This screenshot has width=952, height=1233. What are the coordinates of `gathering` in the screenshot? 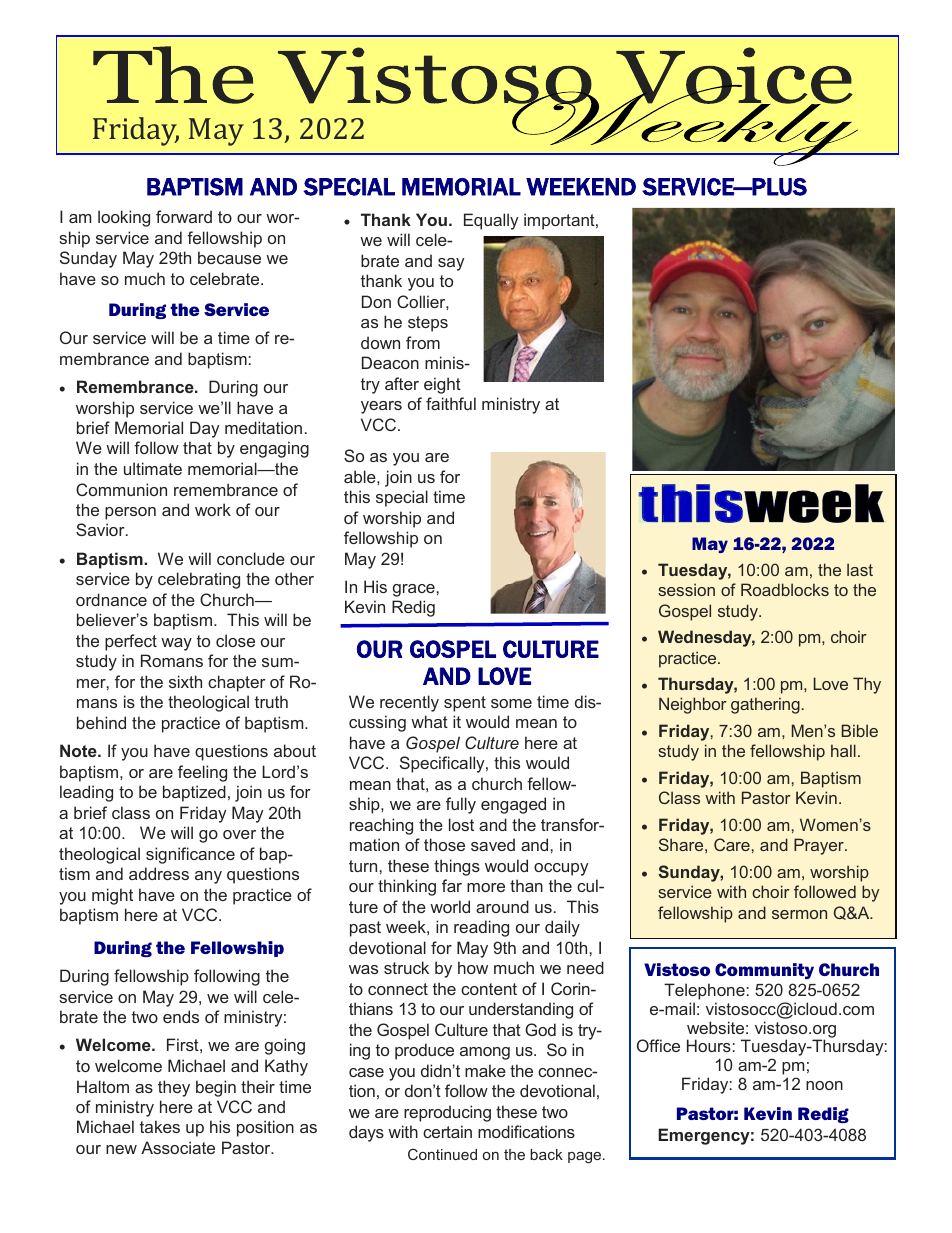 It's located at (765, 705).
